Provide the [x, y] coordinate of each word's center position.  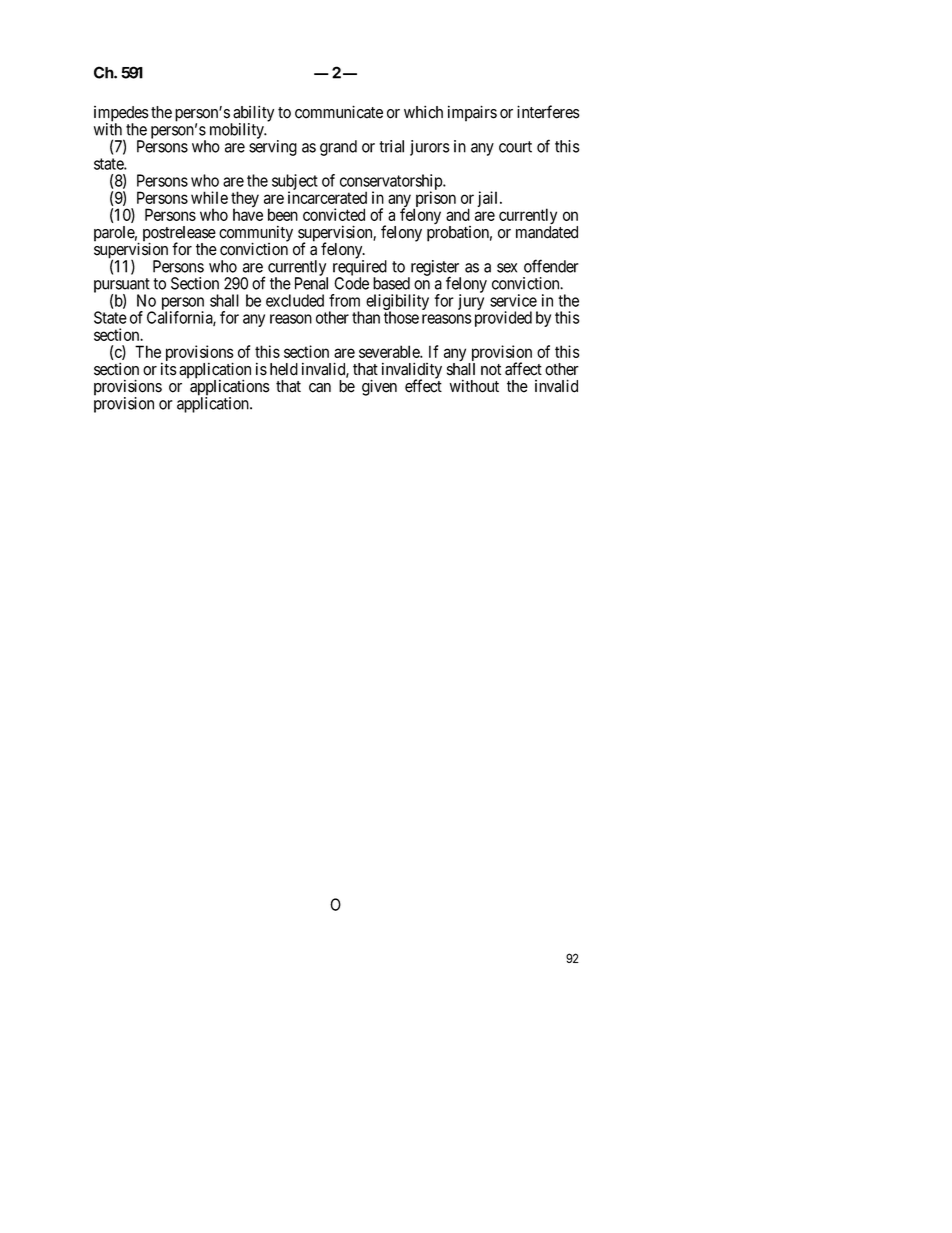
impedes [121, 115]
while [209, 197]
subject [295, 183]
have [248, 214]
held [284, 369]
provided [503, 319]
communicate [339, 112]
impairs [472, 113]
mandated [547, 232]
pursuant [122, 286]
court [515, 147]
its [169, 369]
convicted [334, 214]
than [366, 317]
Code [351, 283]
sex [507, 268]
